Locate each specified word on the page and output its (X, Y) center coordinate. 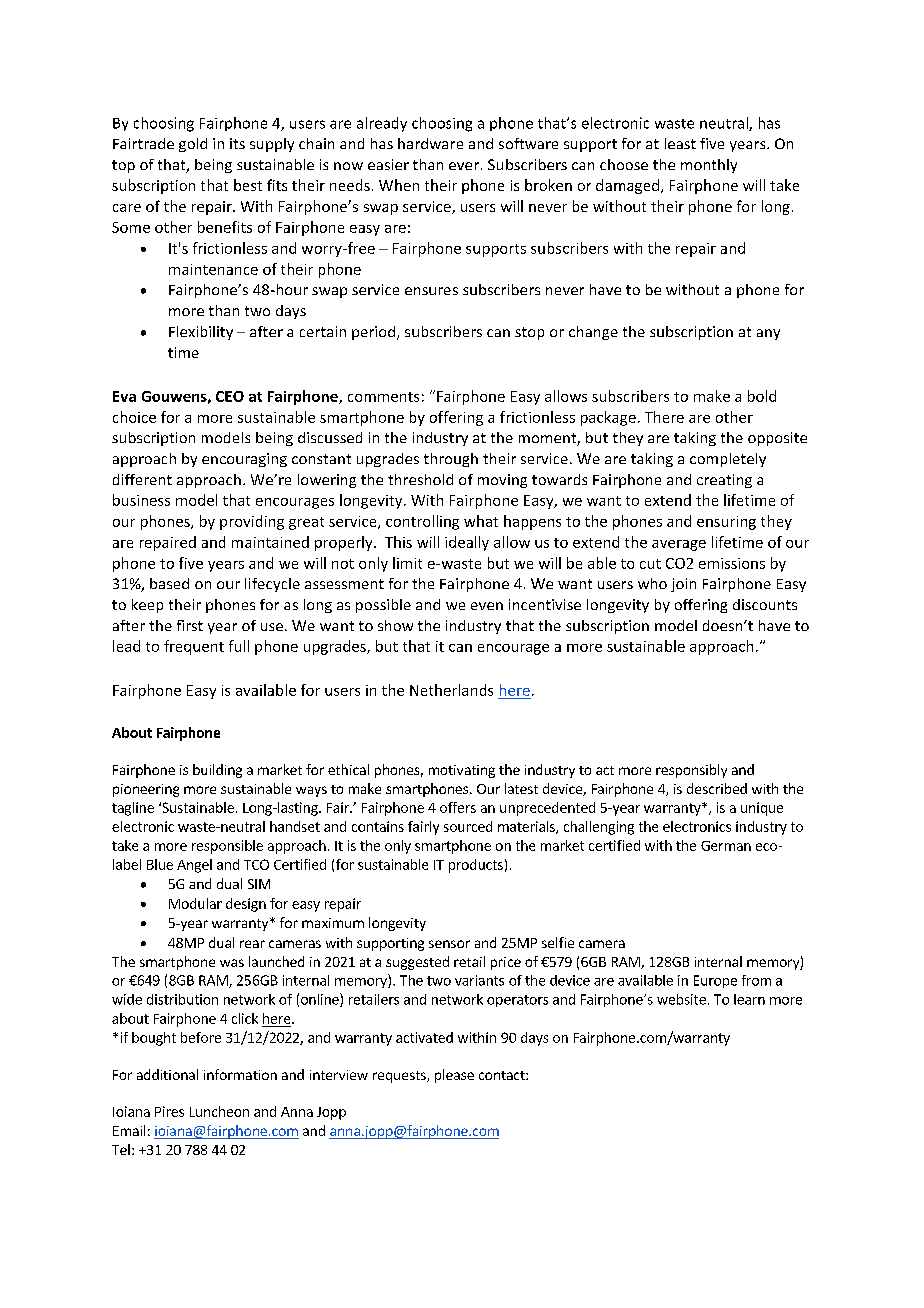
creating (724, 481)
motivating (462, 771)
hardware (430, 143)
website (681, 999)
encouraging (244, 460)
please (454, 1076)
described (717, 788)
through (451, 460)
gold (193, 145)
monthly (709, 166)
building (217, 771)
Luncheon (219, 1111)
